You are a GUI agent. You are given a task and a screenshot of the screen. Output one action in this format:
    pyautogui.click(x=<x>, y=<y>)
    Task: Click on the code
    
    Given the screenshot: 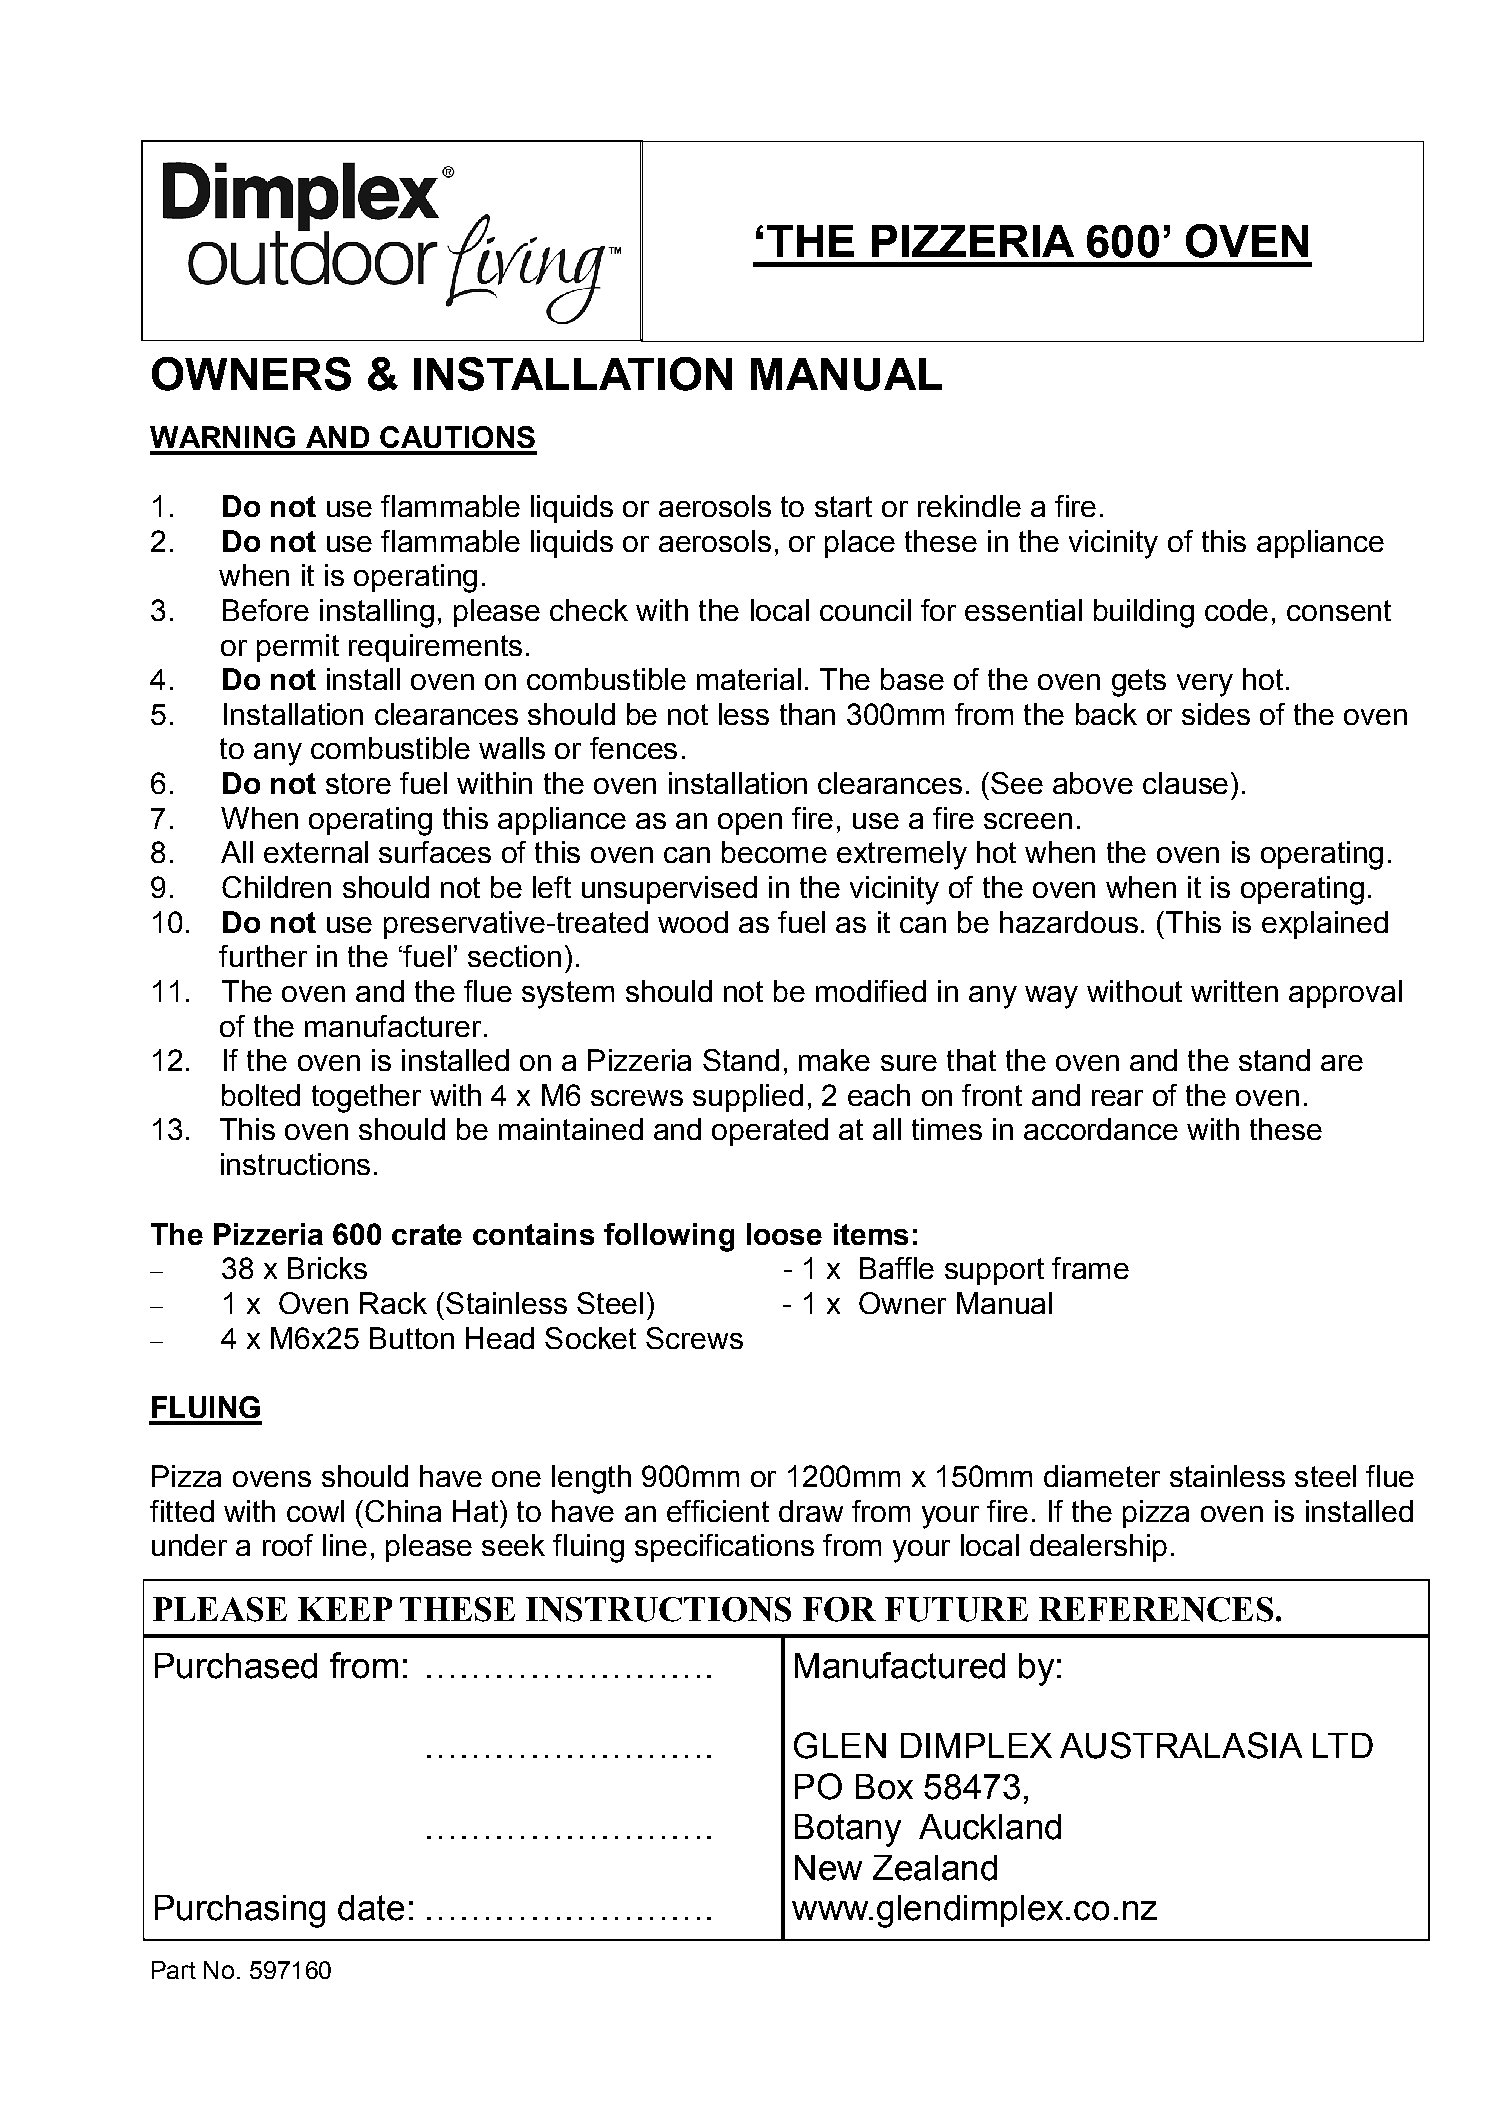 What is the action you would take?
    pyautogui.click(x=1236, y=610)
